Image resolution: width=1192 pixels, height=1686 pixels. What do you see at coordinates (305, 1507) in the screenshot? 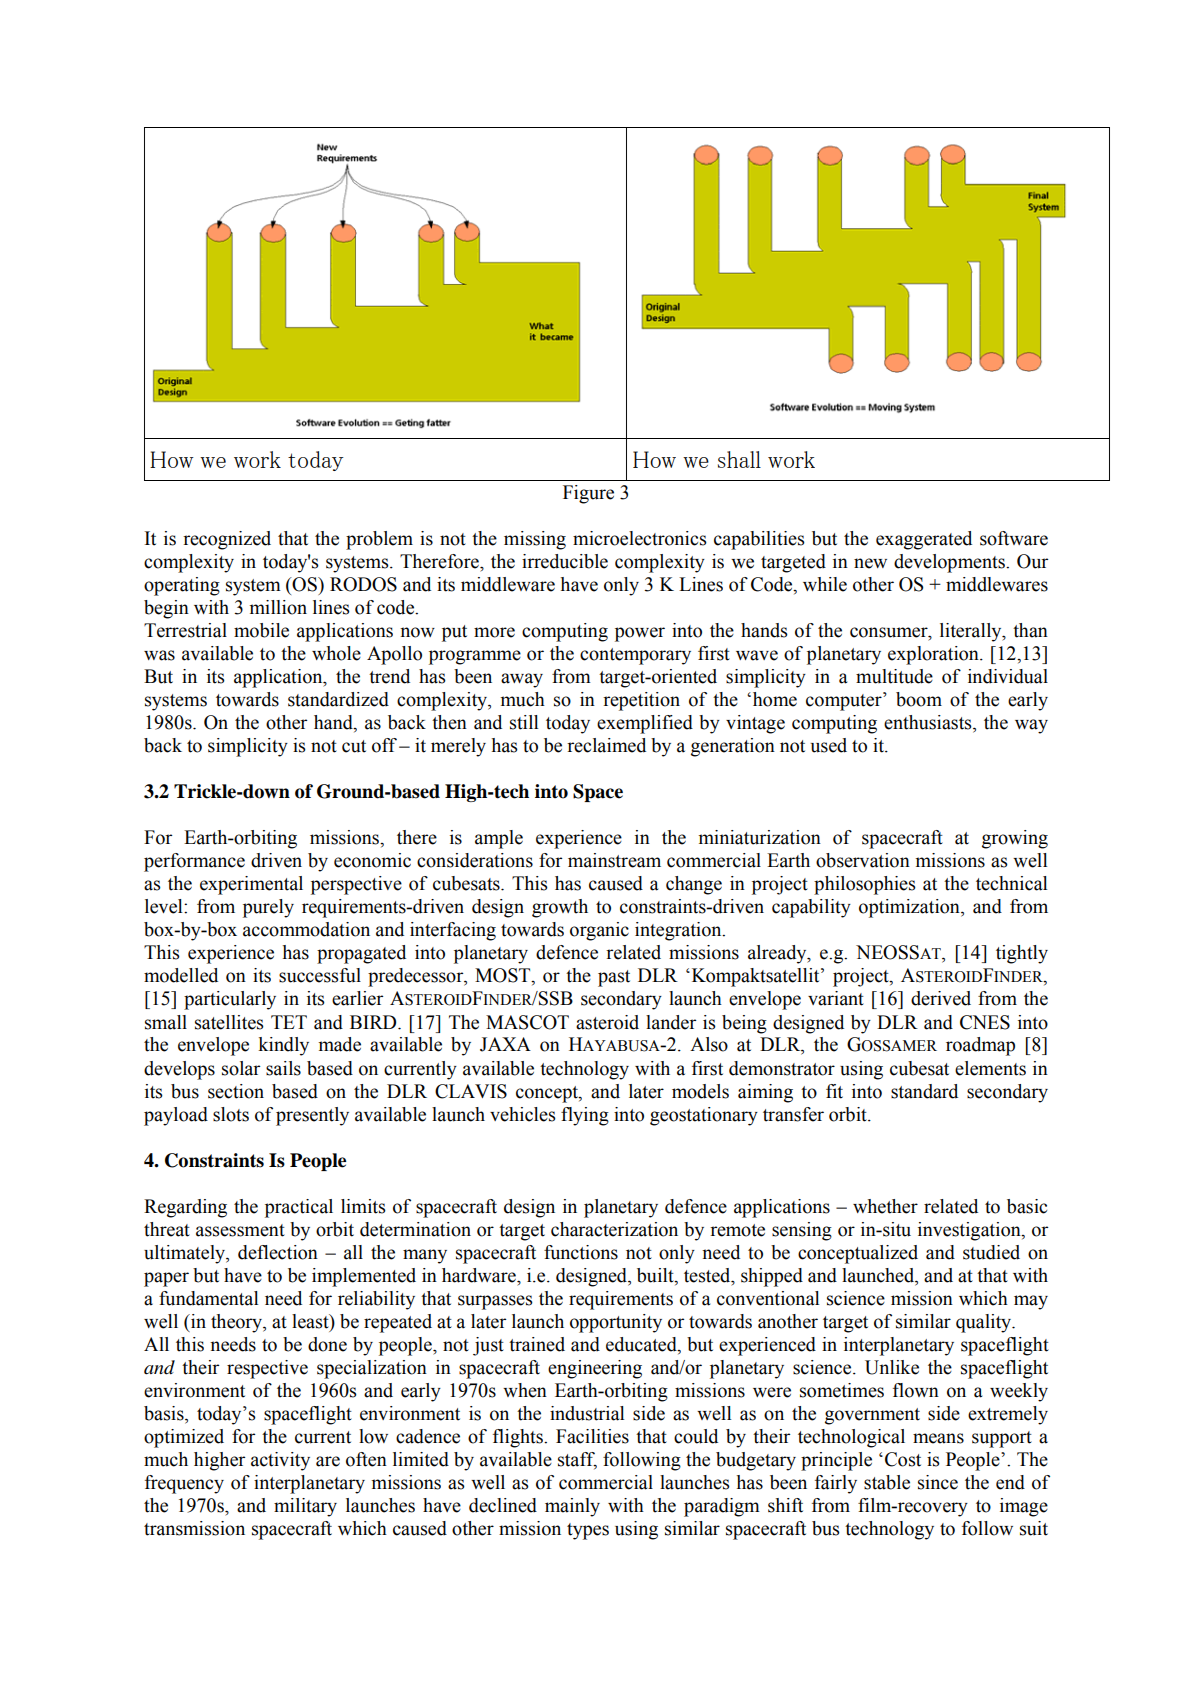
I see `military` at bounding box center [305, 1507].
